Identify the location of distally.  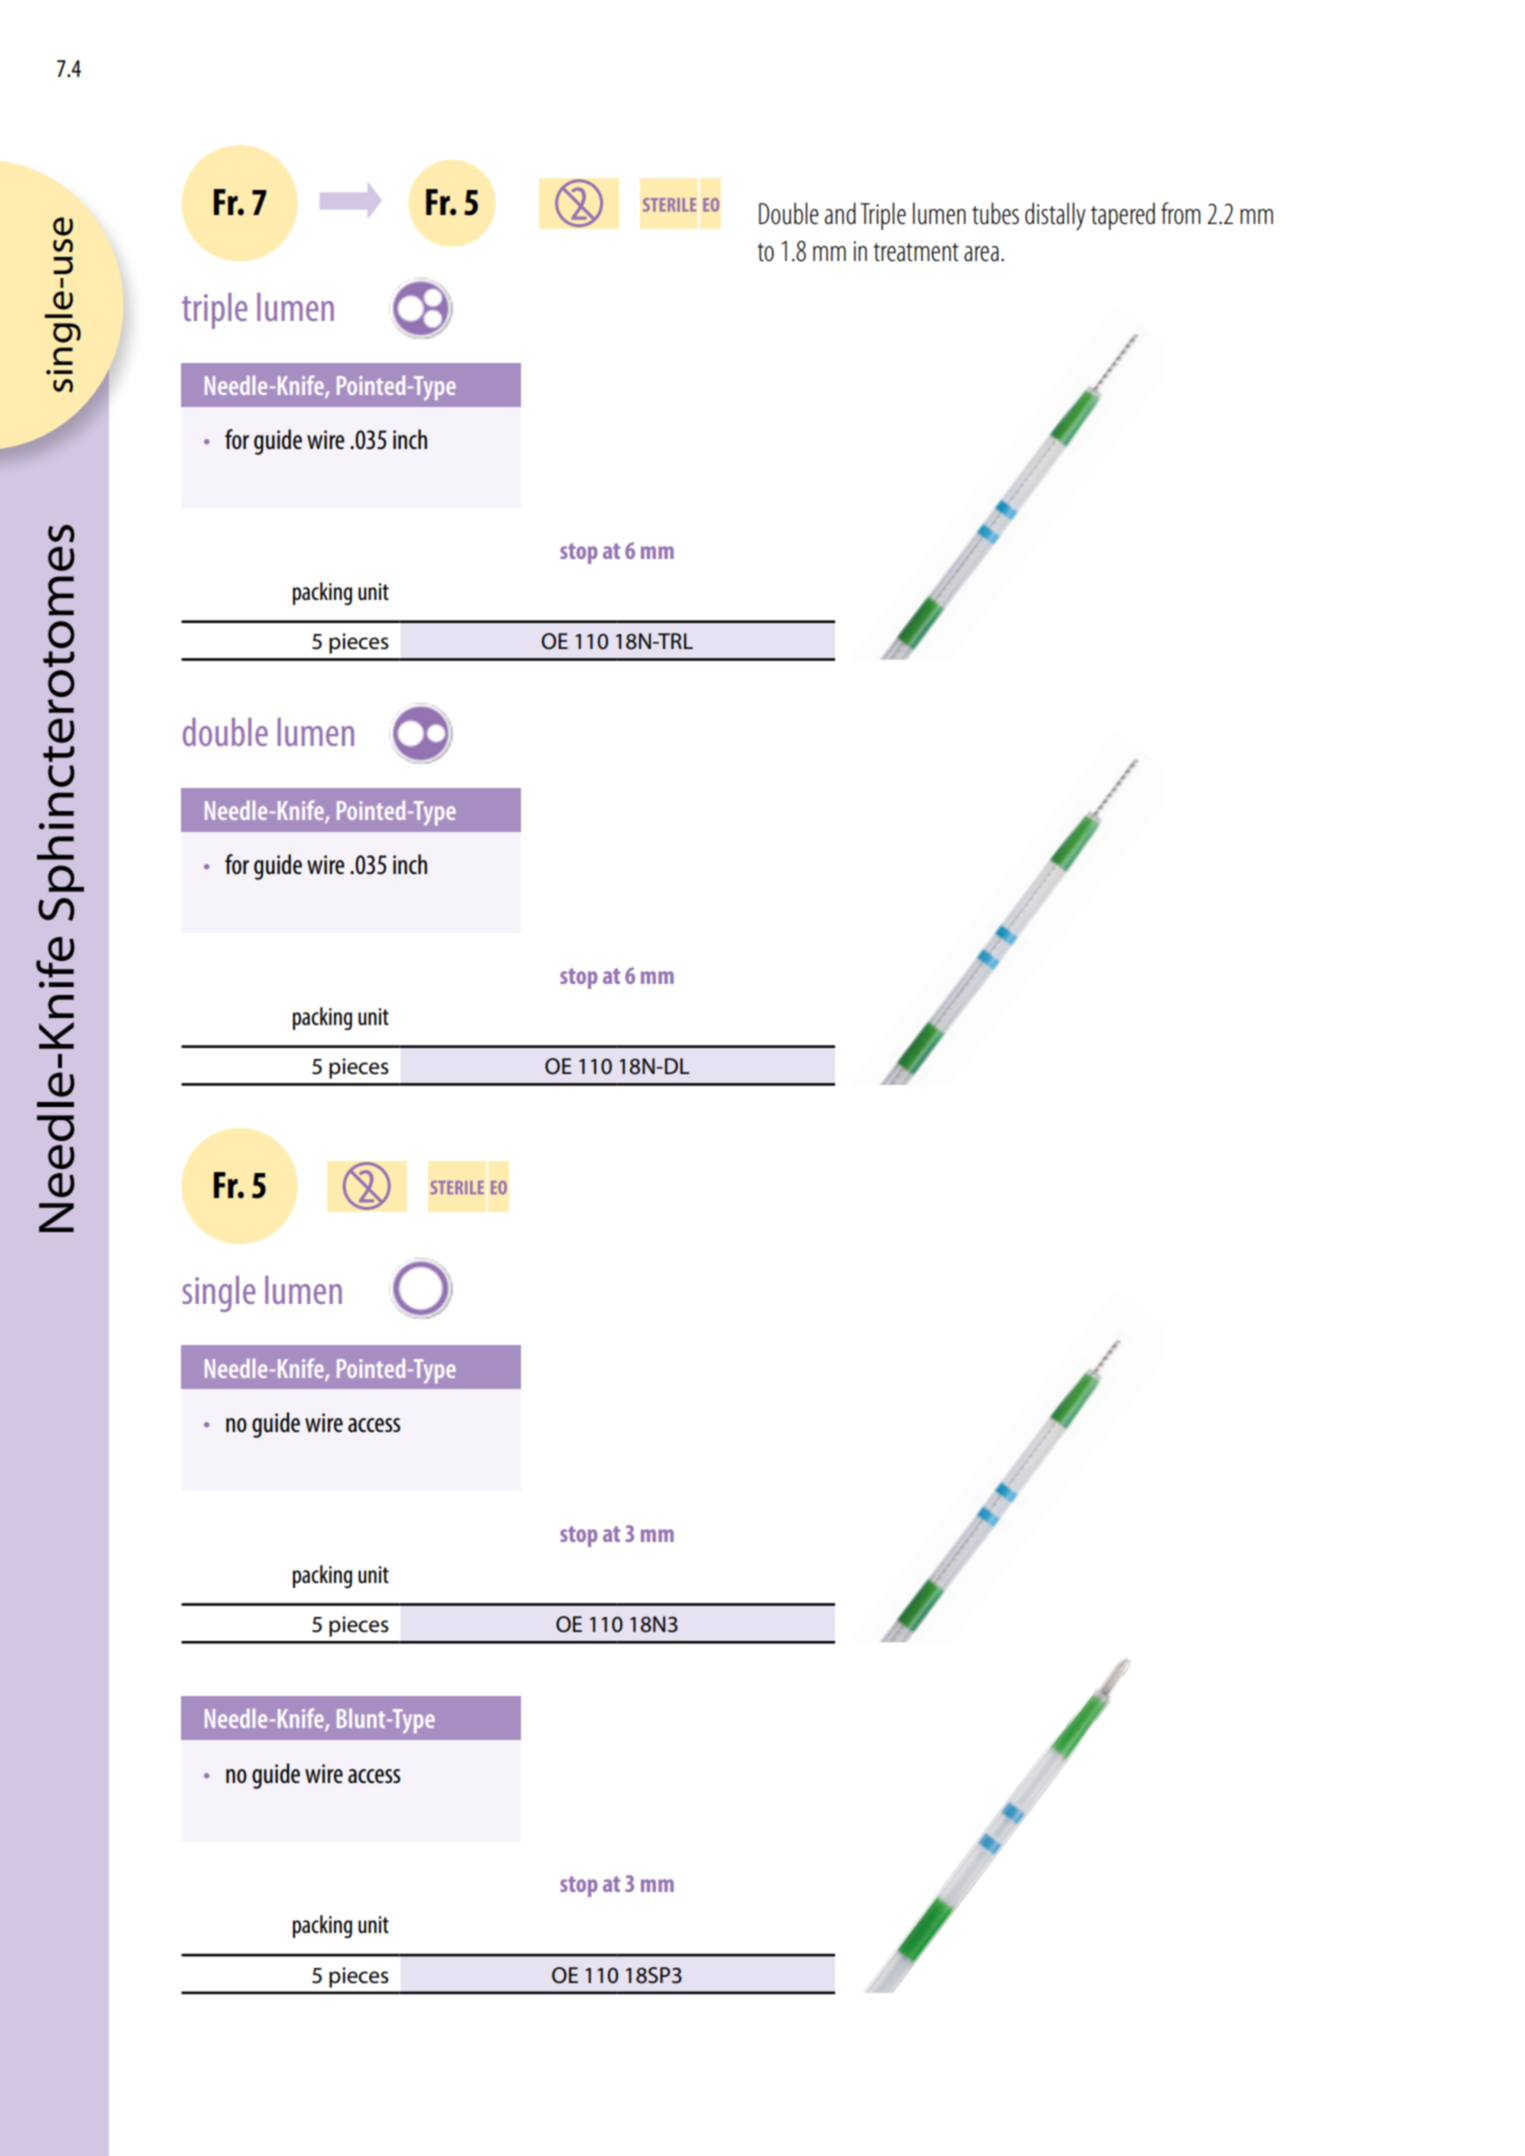
(1055, 216).
